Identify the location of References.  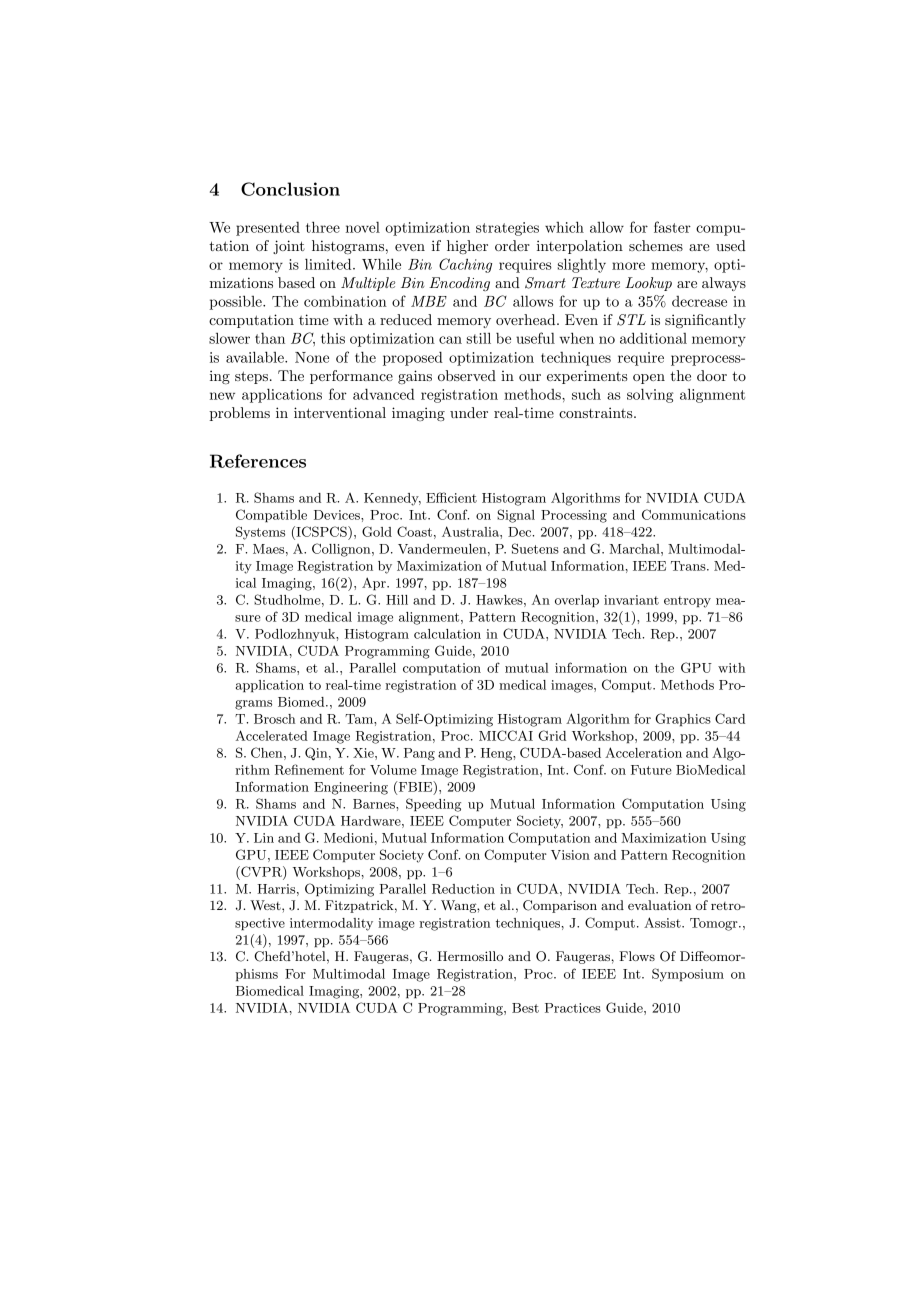
(258, 461).
